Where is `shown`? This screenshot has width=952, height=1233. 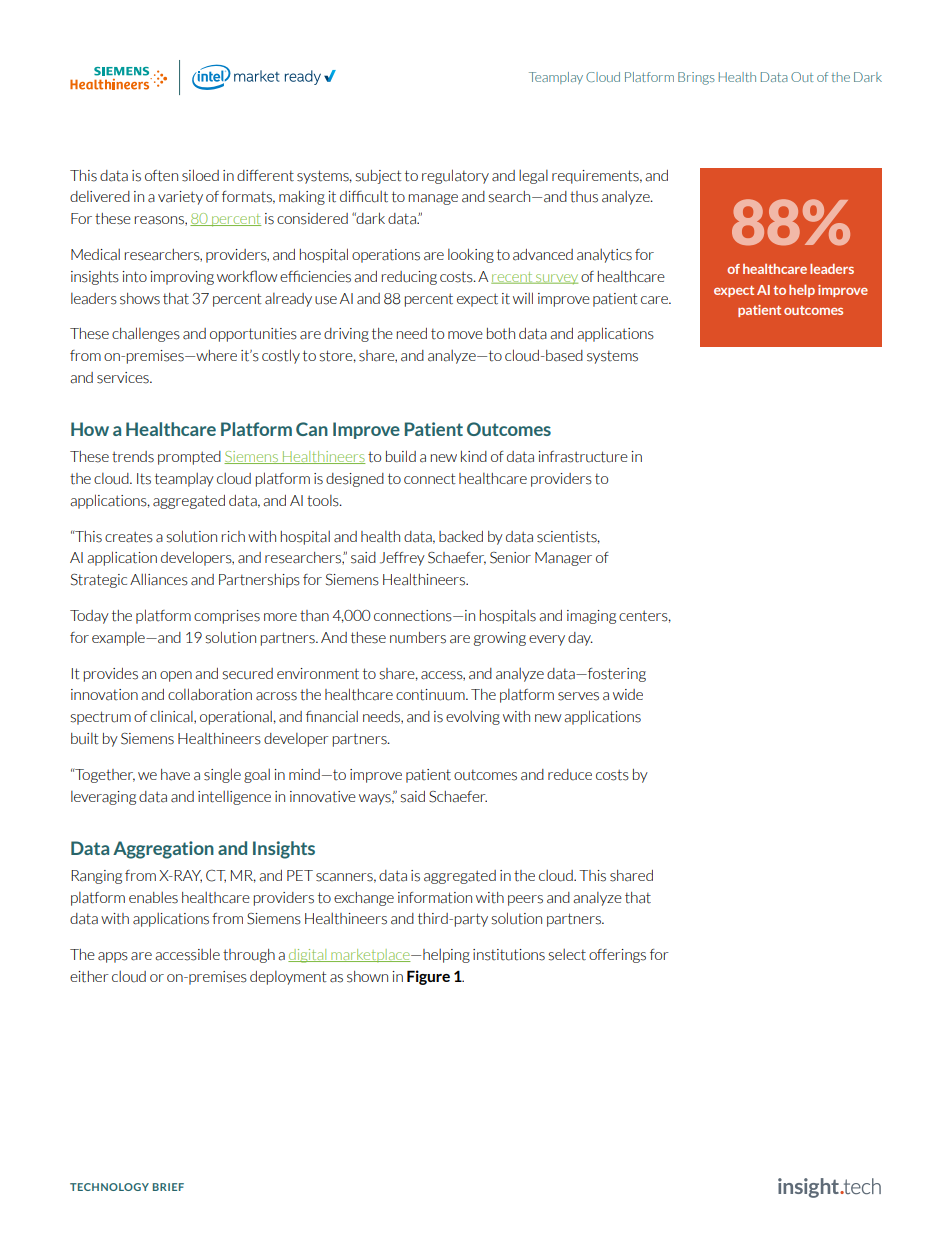
shown is located at coordinates (367, 977).
